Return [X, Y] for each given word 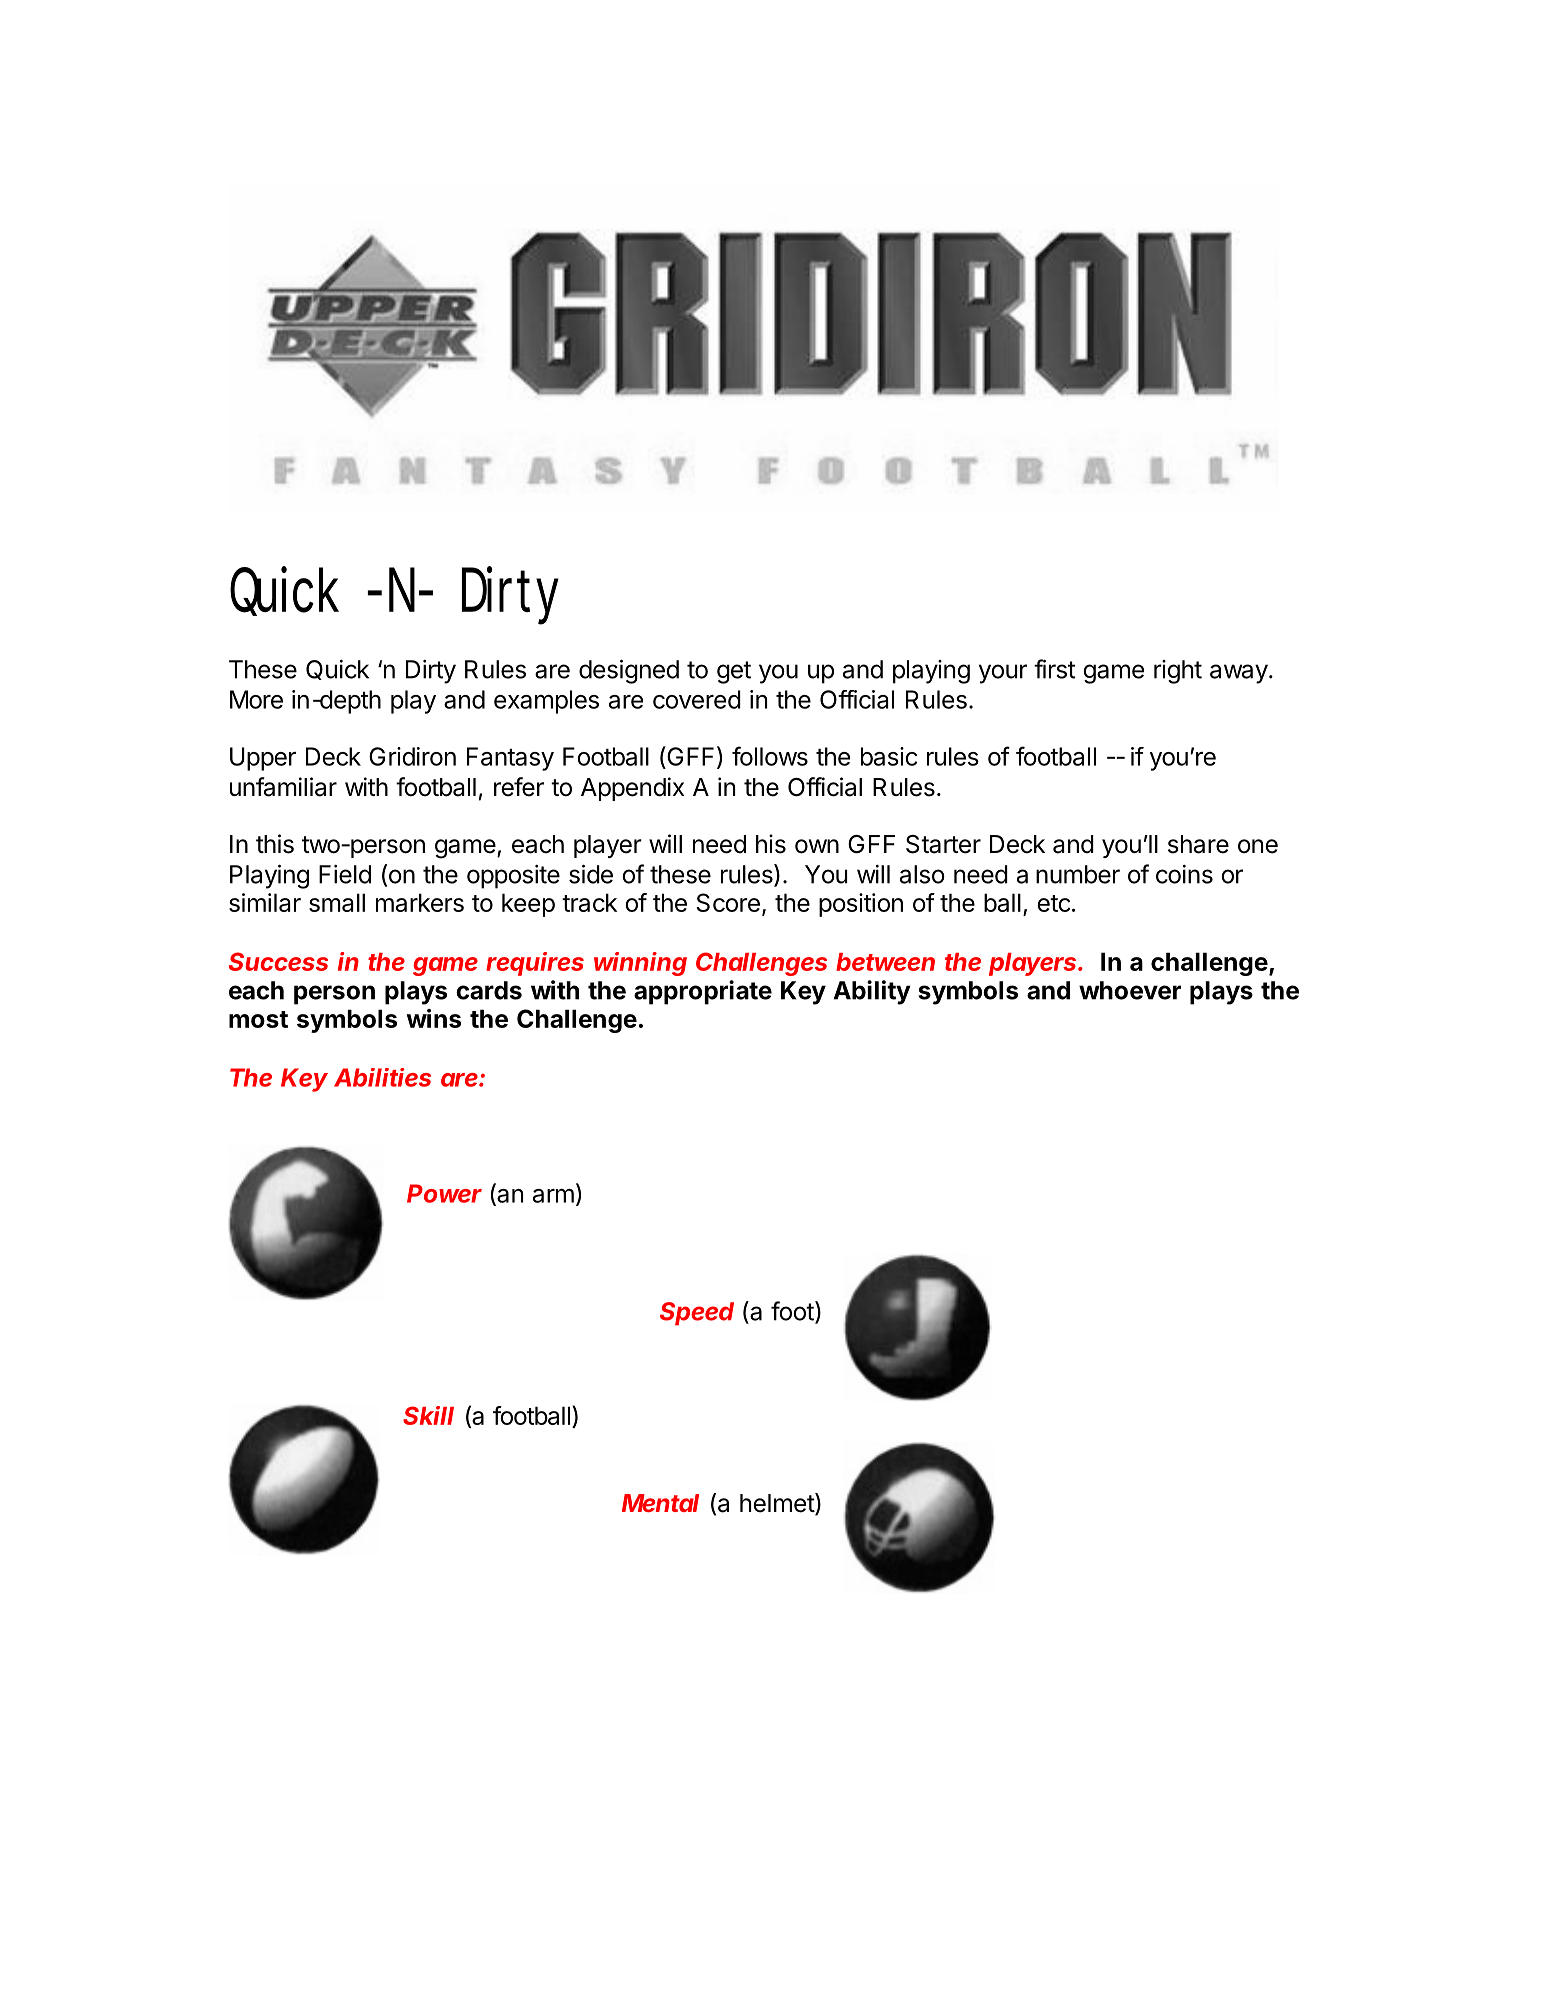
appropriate [703, 992]
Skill [428, 1415]
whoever [1130, 990]
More [256, 699]
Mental [660, 1503]
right [1178, 672]
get [734, 672]
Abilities [382, 1077]
